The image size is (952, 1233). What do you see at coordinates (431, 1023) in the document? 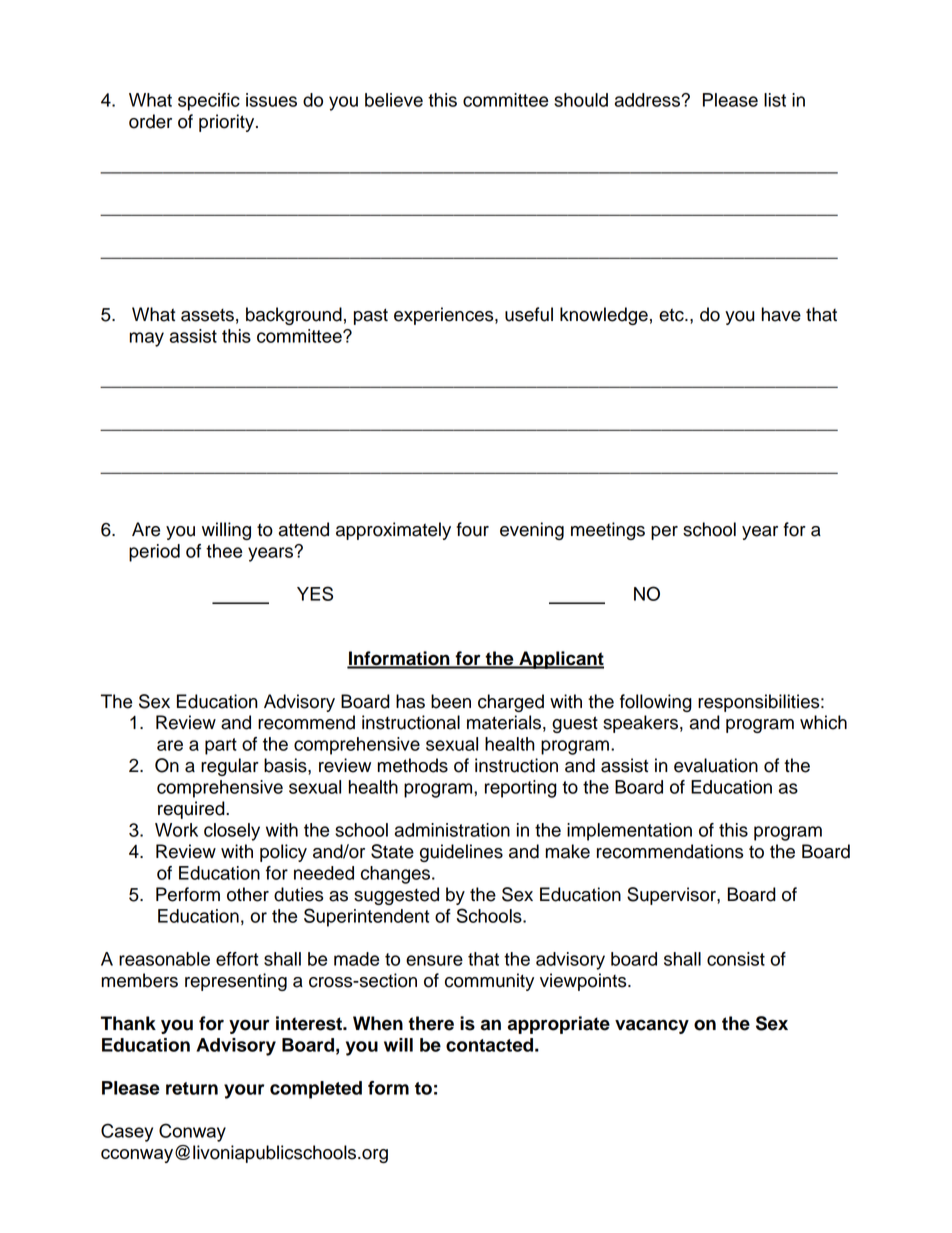
I see `there` at bounding box center [431, 1023].
